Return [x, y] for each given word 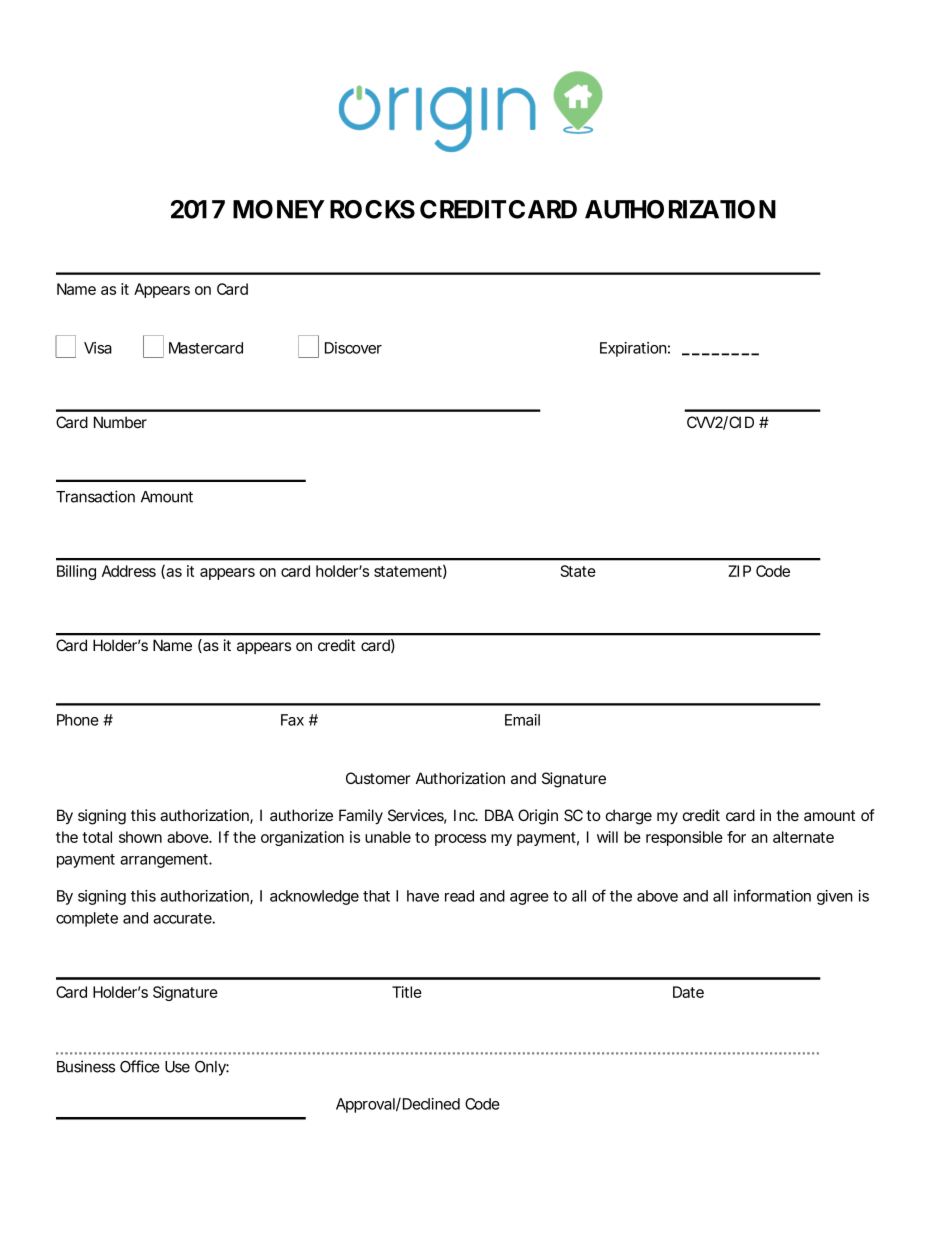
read [459, 896]
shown [140, 837]
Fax [292, 720]
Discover [353, 348]
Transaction [95, 496]
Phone [78, 720]
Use [177, 1067]
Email [522, 720]
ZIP [739, 571]
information [772, 895]
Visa [98, 348]
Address [129, 571]
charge [629, 817]
